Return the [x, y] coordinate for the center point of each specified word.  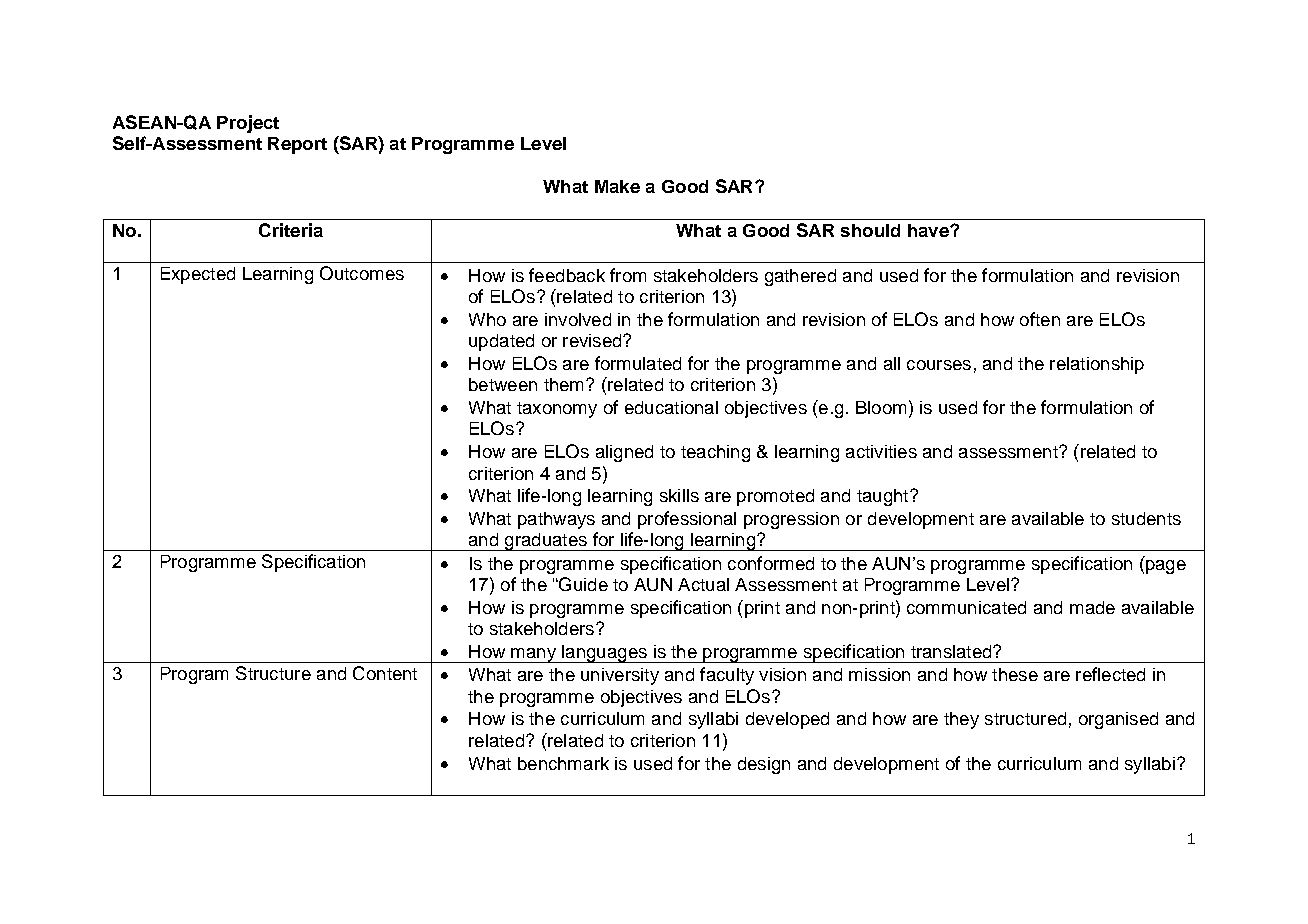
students [1146, 518]
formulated [638, 363]
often [1040, 319]
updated [501, 342]
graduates [546, 542]
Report [297, 145]
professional [687, 520]
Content [385, 673]
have [929, 230]
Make [617, 186]
